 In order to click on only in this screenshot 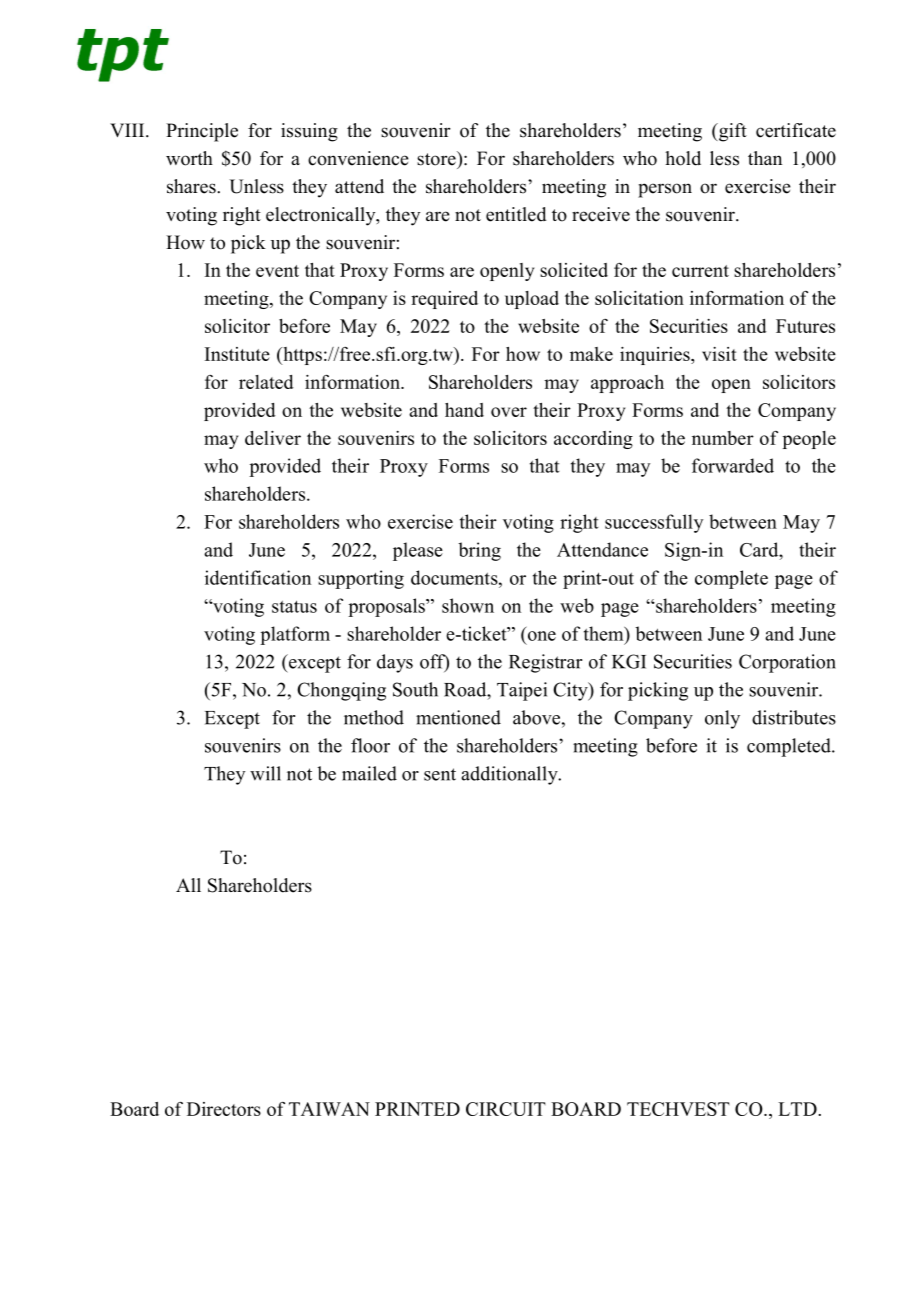, I will do `click(722, 719)`.
